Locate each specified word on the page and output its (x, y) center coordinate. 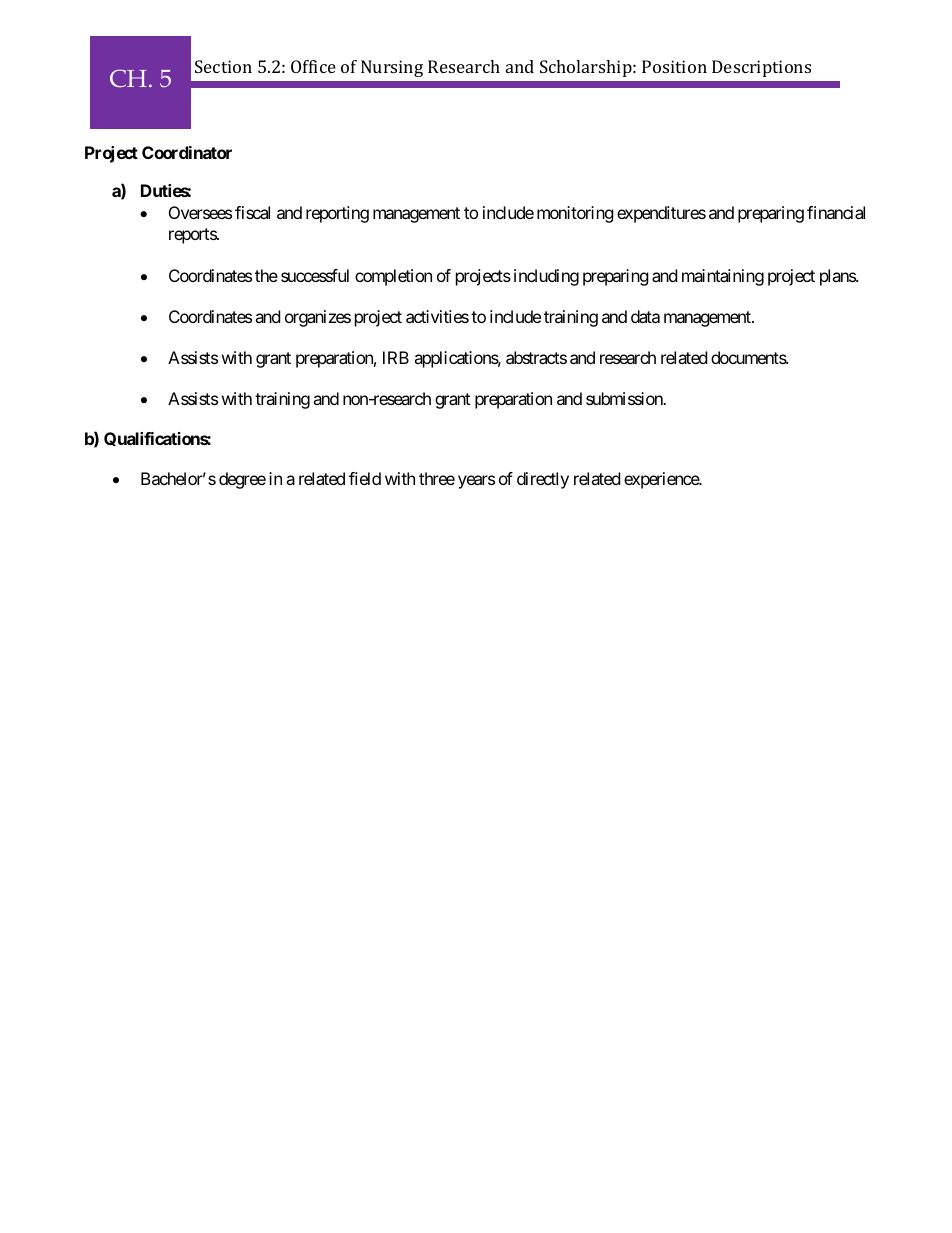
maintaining (723, 277)
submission (625, 398)
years (476, 482)
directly (543, 480)
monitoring (575, 214)
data (645, 316)
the (266, 275)
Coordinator (187, 152)
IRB (396, 357)
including (546, 277)
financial (836, 212)
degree (242, 480)
